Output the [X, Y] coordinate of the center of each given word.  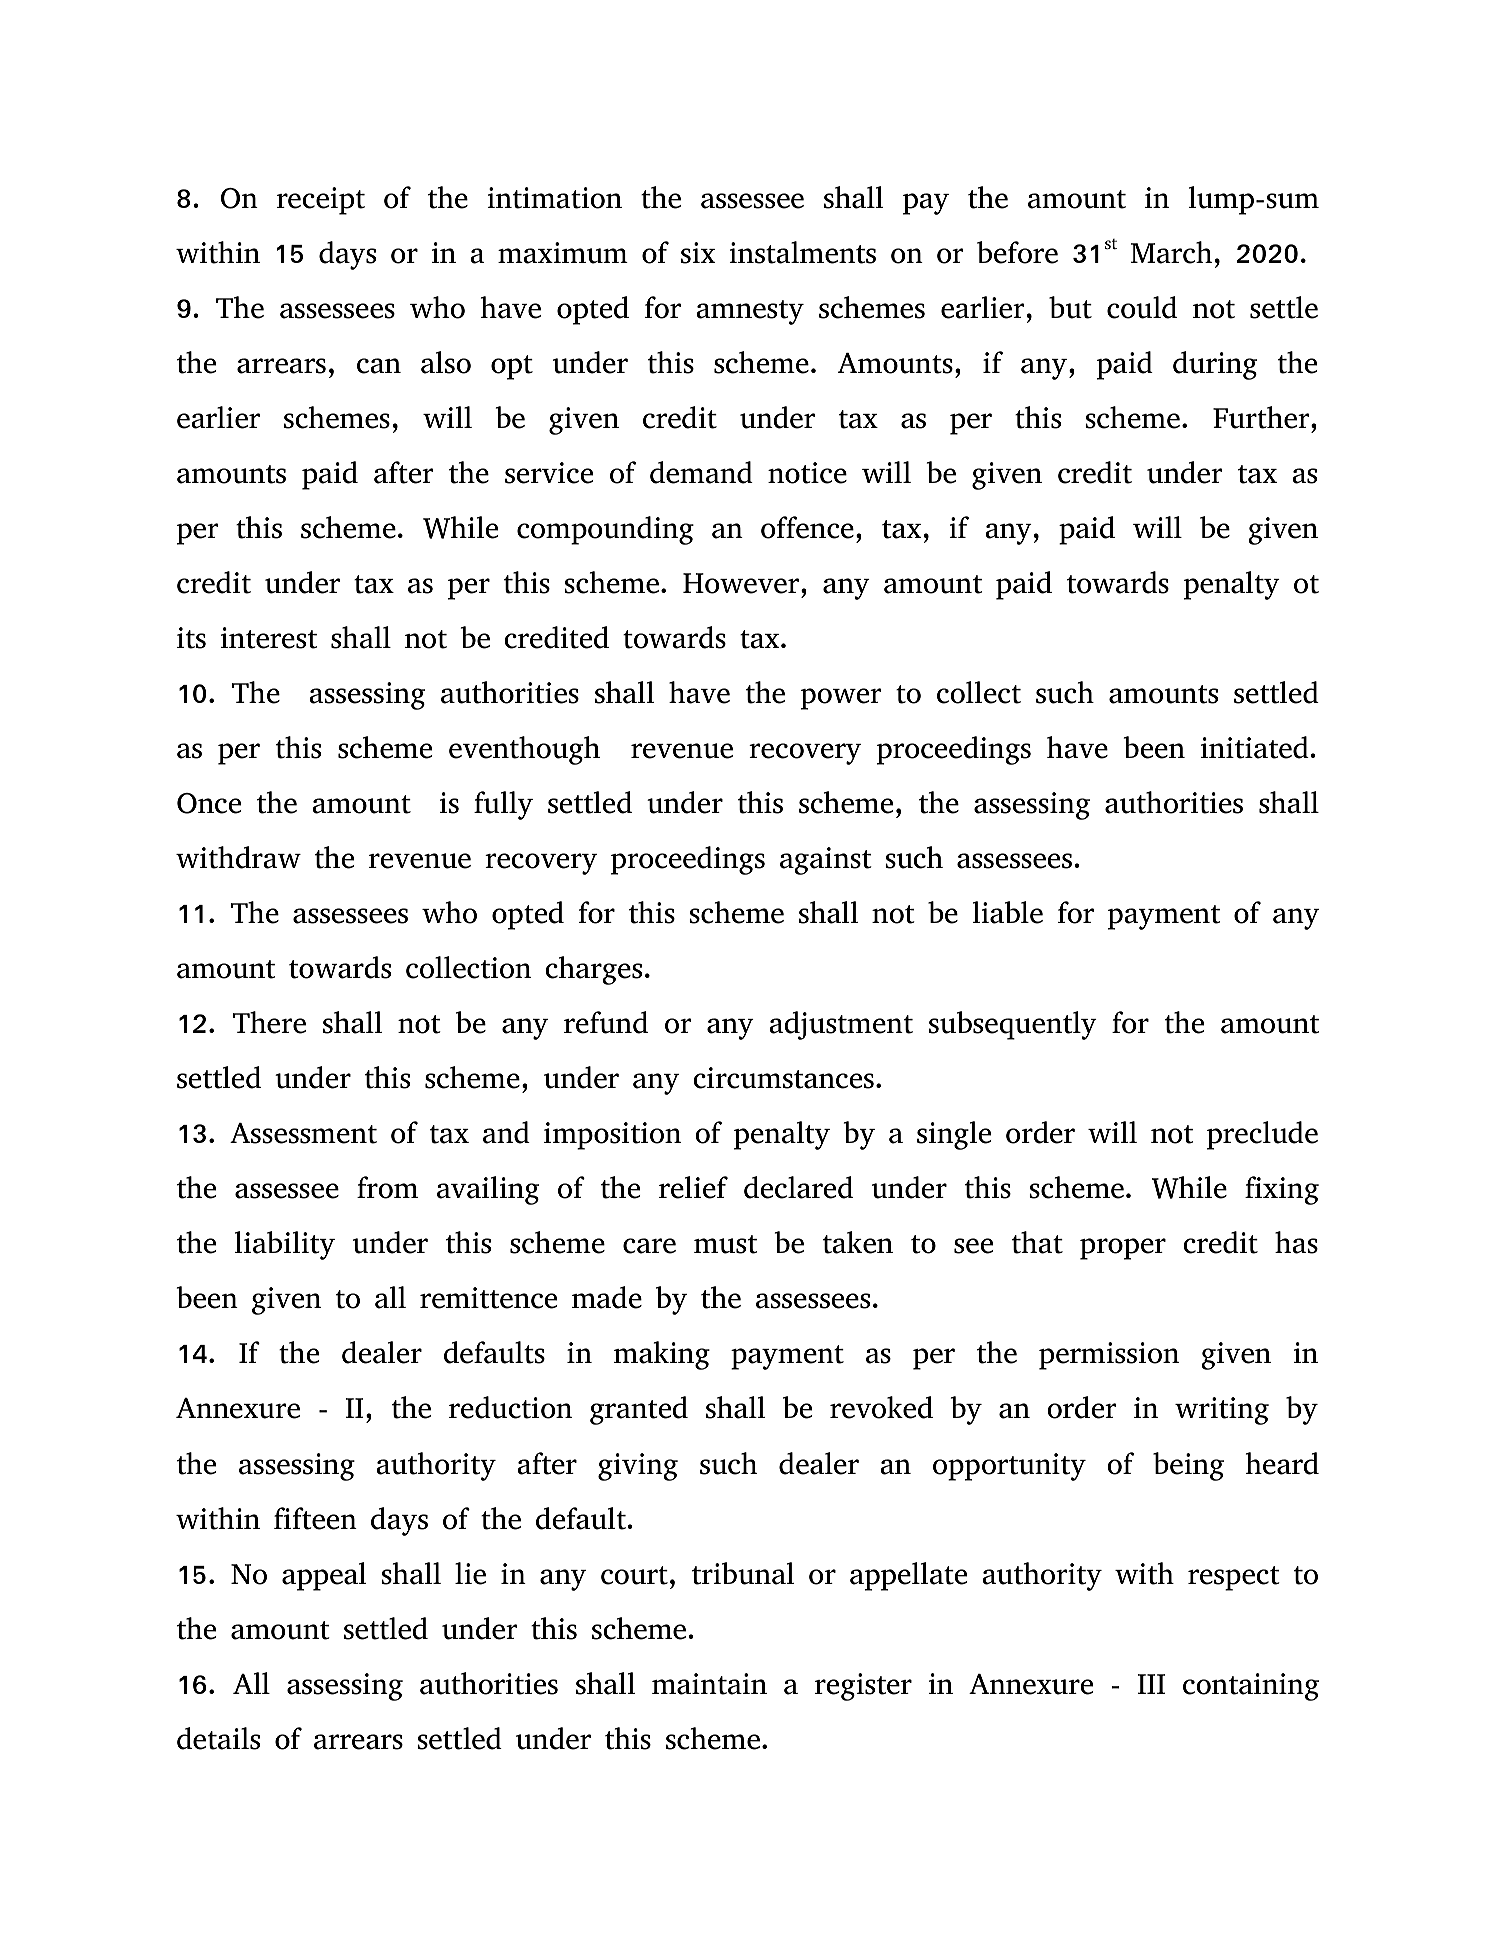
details [218, 1738]
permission [1109, 1356]
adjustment [841, 1025]
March [1171, 252]
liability [285, 1245]
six [698, 253]
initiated [1256, 747]
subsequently [1013, 1025]
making [662, 1355]
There [269, 1022]
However [741, 583]
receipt [321, 201]
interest [269, 638]
